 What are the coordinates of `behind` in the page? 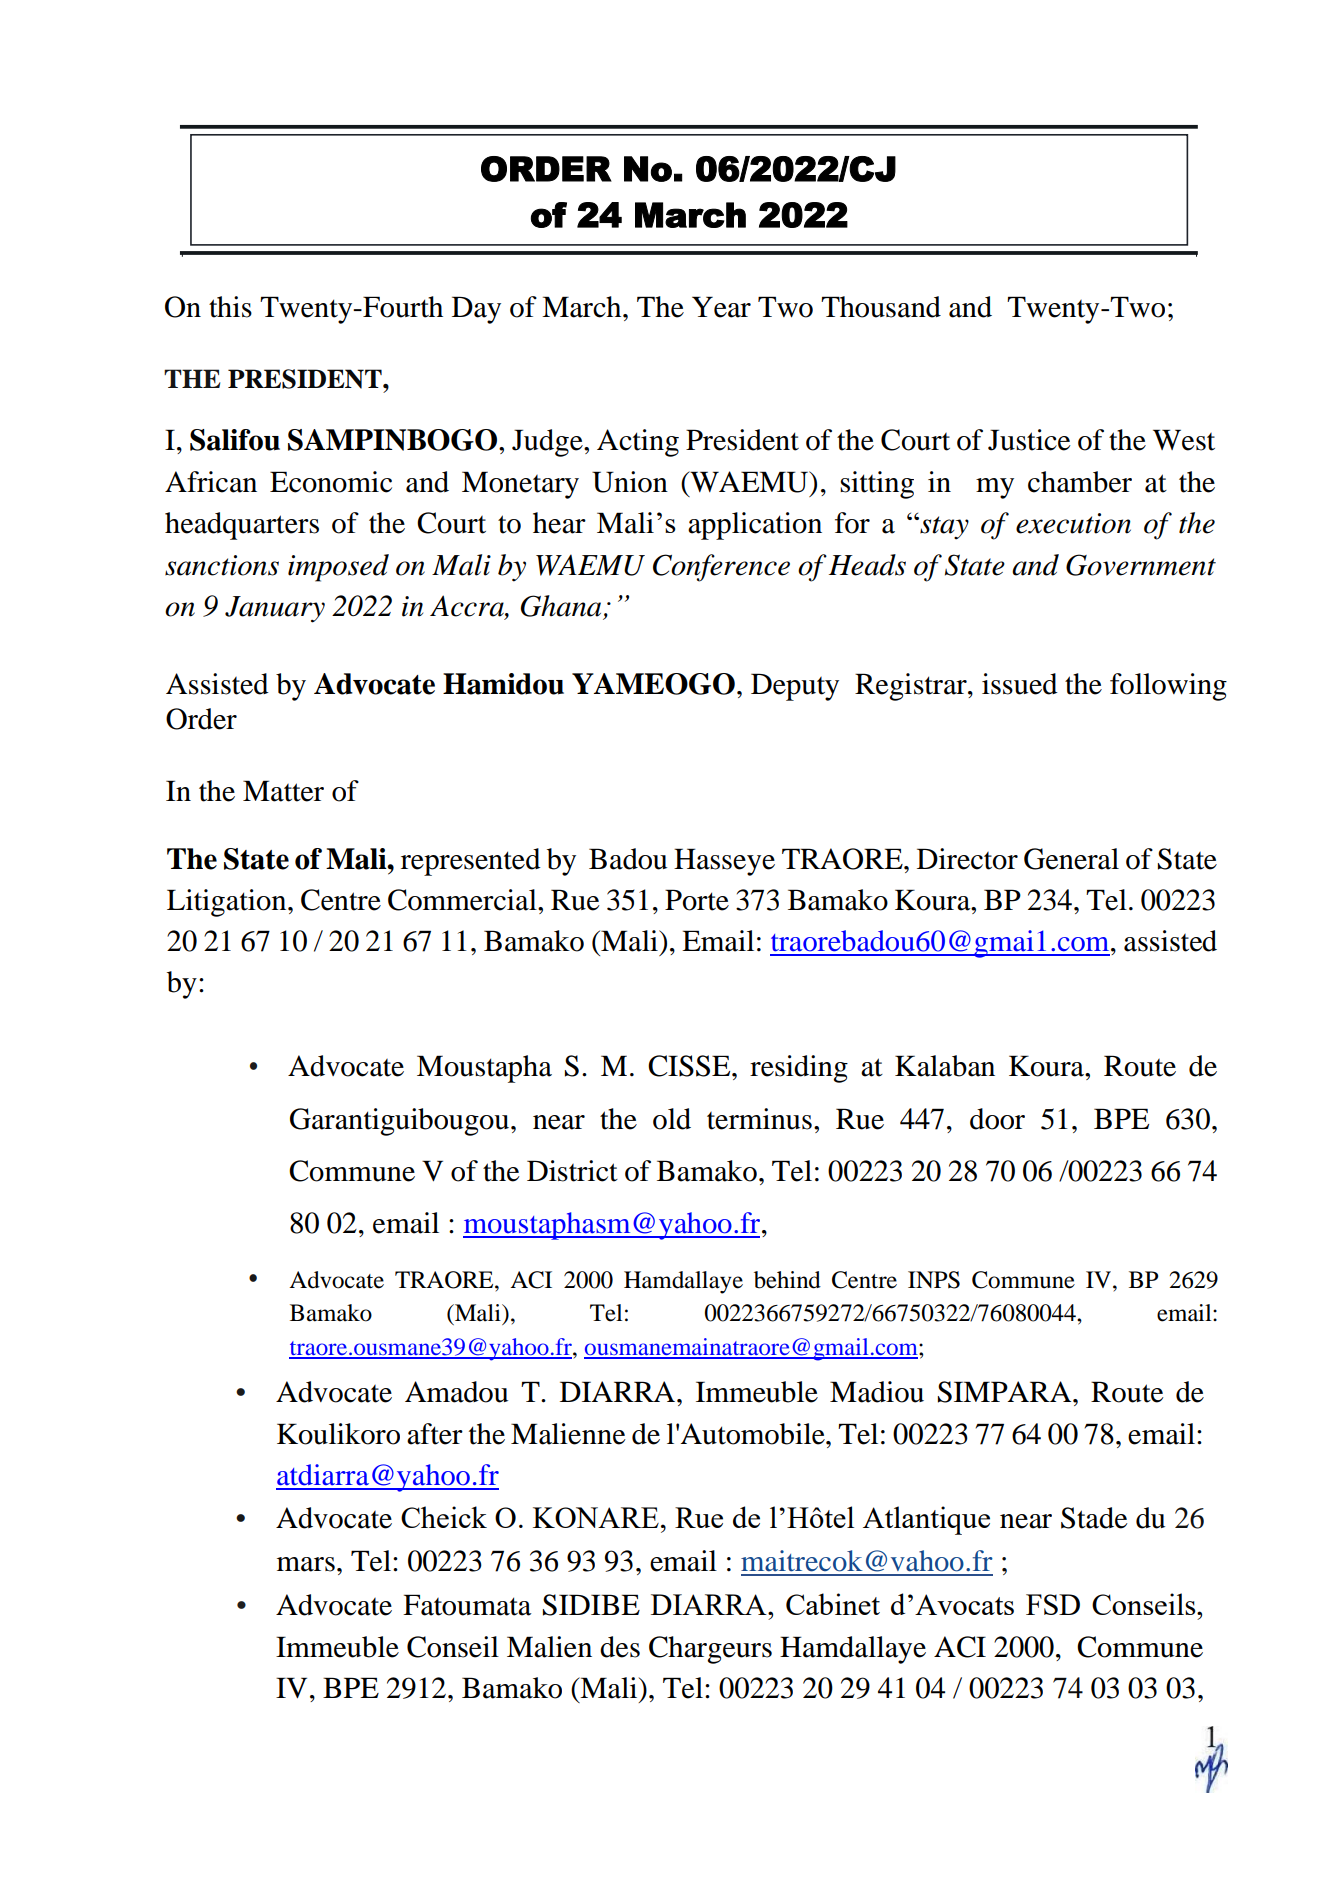 It's located at (787, 1280).
